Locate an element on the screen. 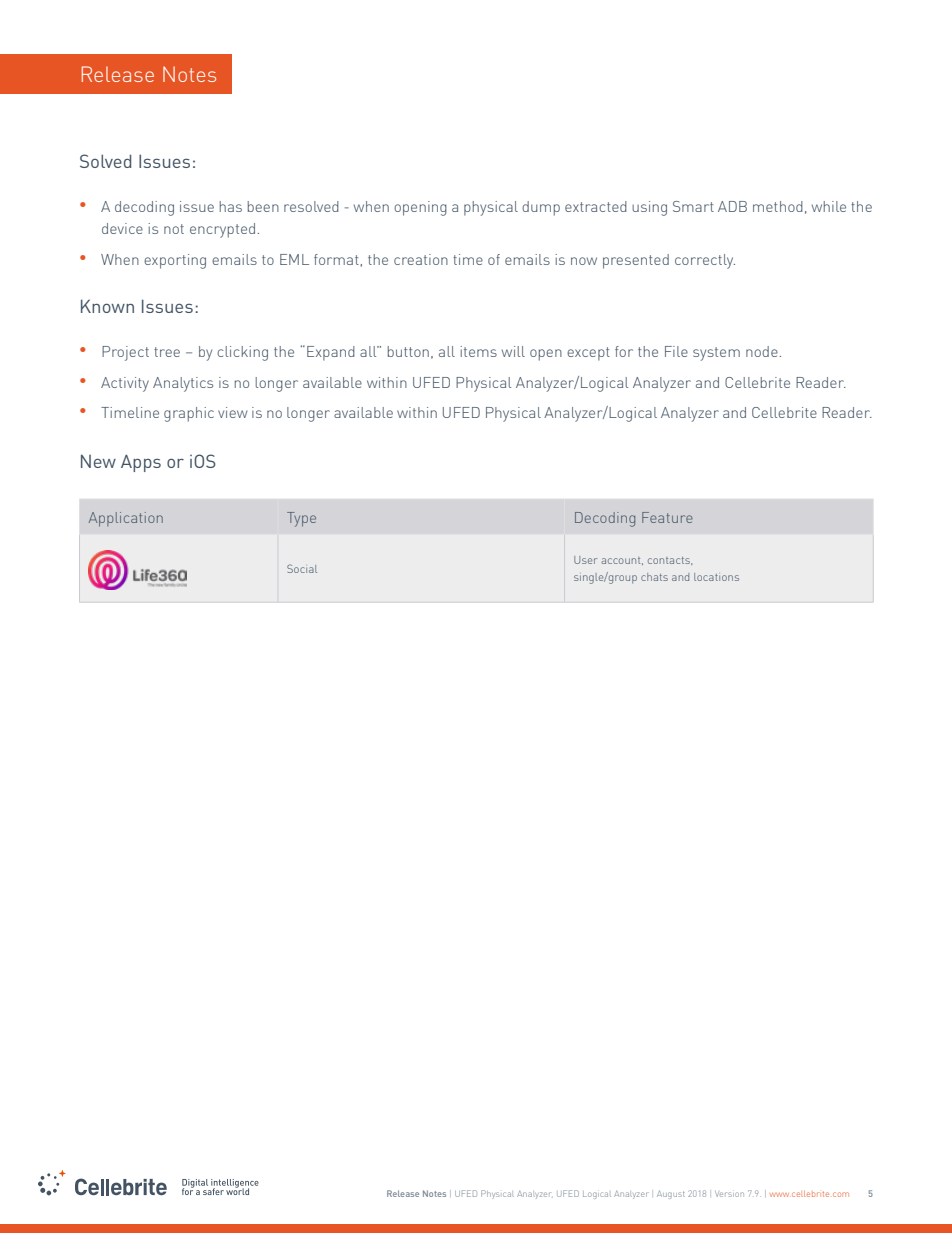  locations is located at coordinates (716, 577).
